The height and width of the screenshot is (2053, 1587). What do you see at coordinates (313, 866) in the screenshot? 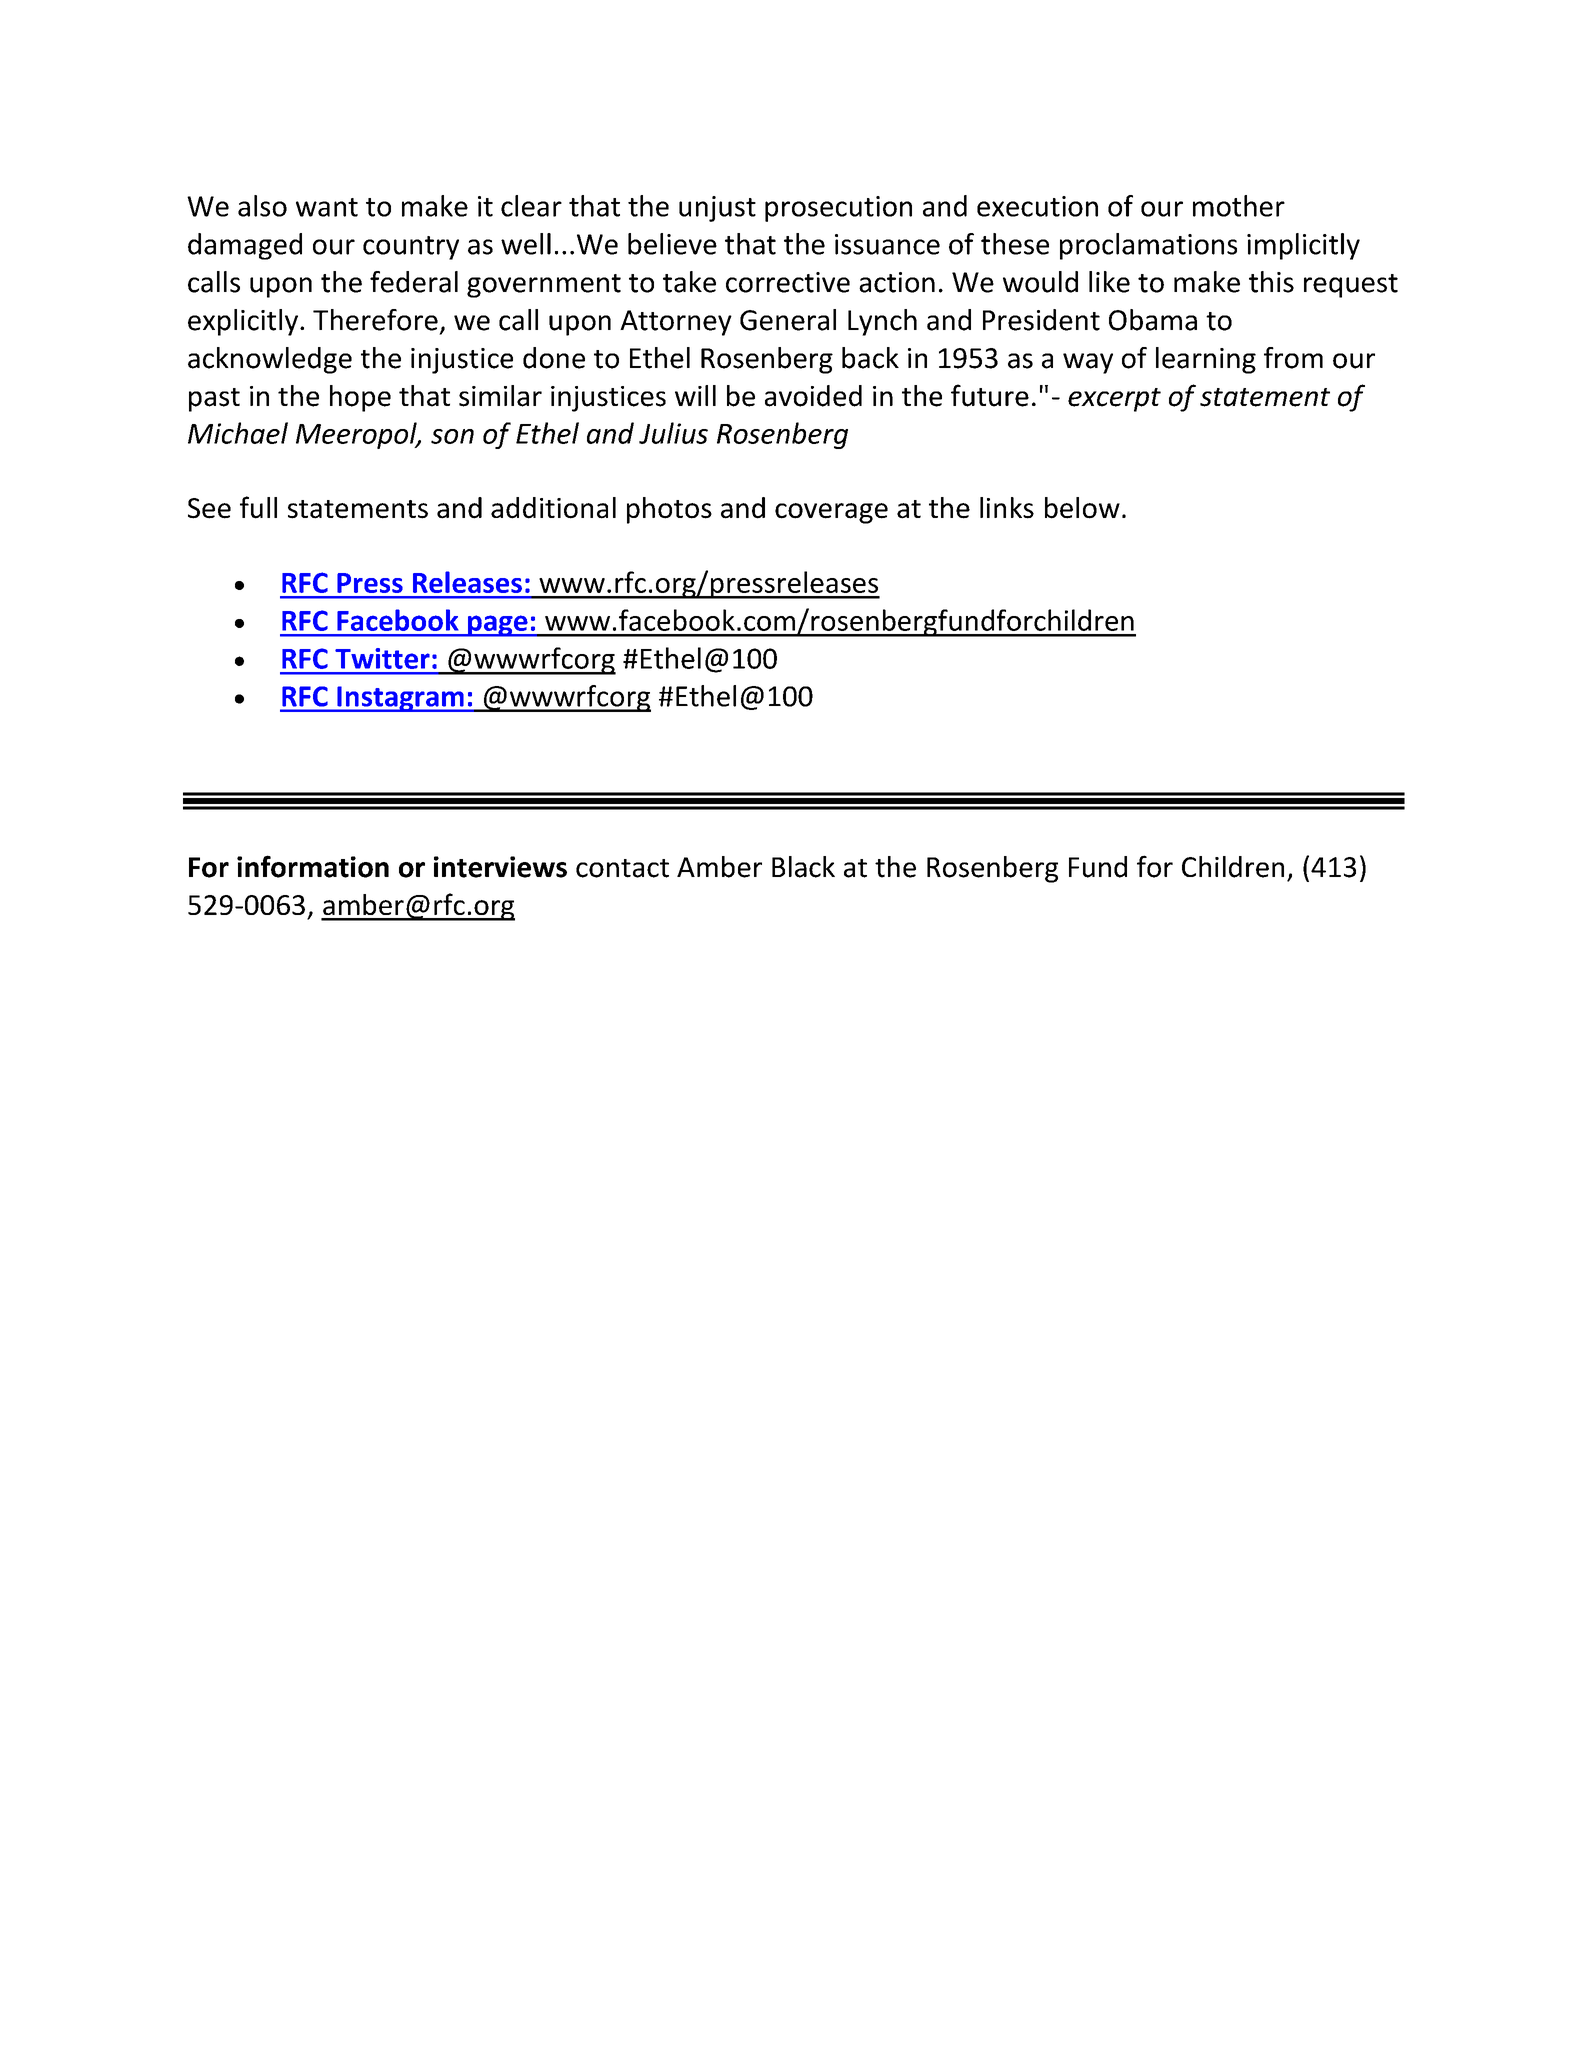
I see `information` at bounding box center [313, 866].
